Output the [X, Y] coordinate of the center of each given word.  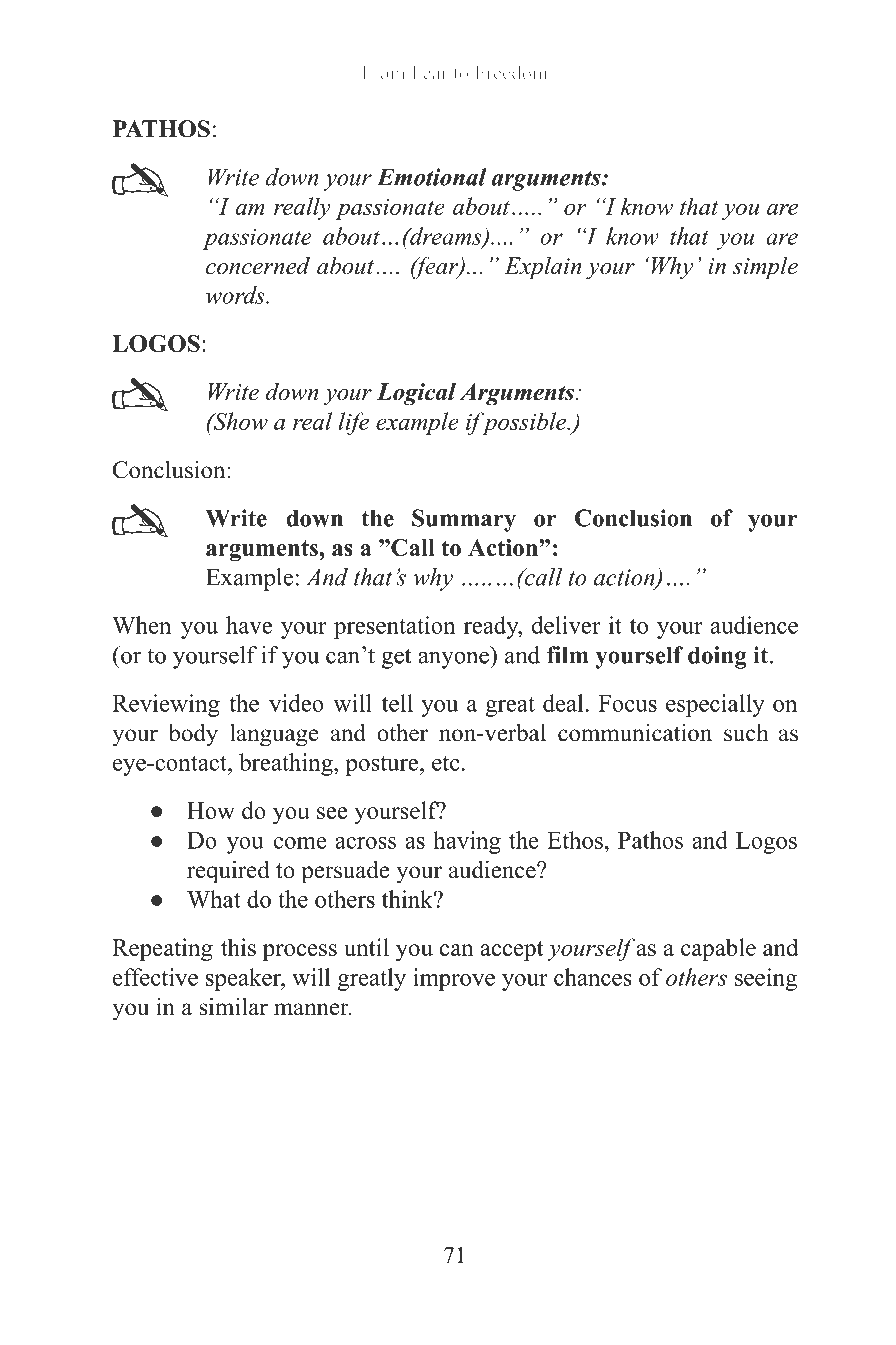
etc [446, 763]
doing [717, 657]
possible [524, 423]
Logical [416, 394]
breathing [287, 764]
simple [765, 268]
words [236, 295]
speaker [244, 979]
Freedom [511, 72]
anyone [454, 660]
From [384, 73]
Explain [542, 268]
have [249, 625]
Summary [464, 520]
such [746, 733]
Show [239, 421]
